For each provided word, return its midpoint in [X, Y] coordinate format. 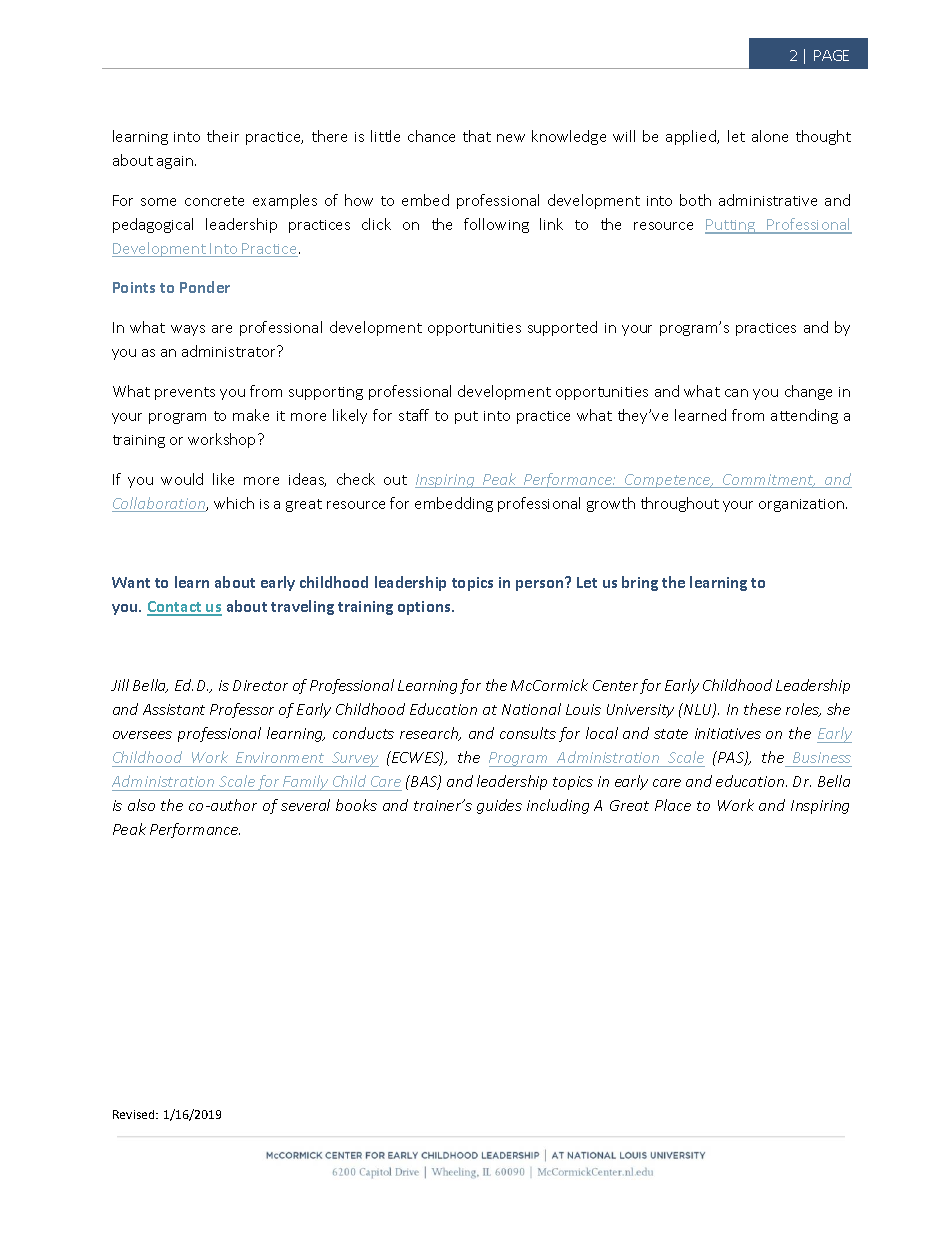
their [223, 136]
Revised [135, 1114]
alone [770, 136]
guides [499, 806]
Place [673, 805]
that [477, 136]
